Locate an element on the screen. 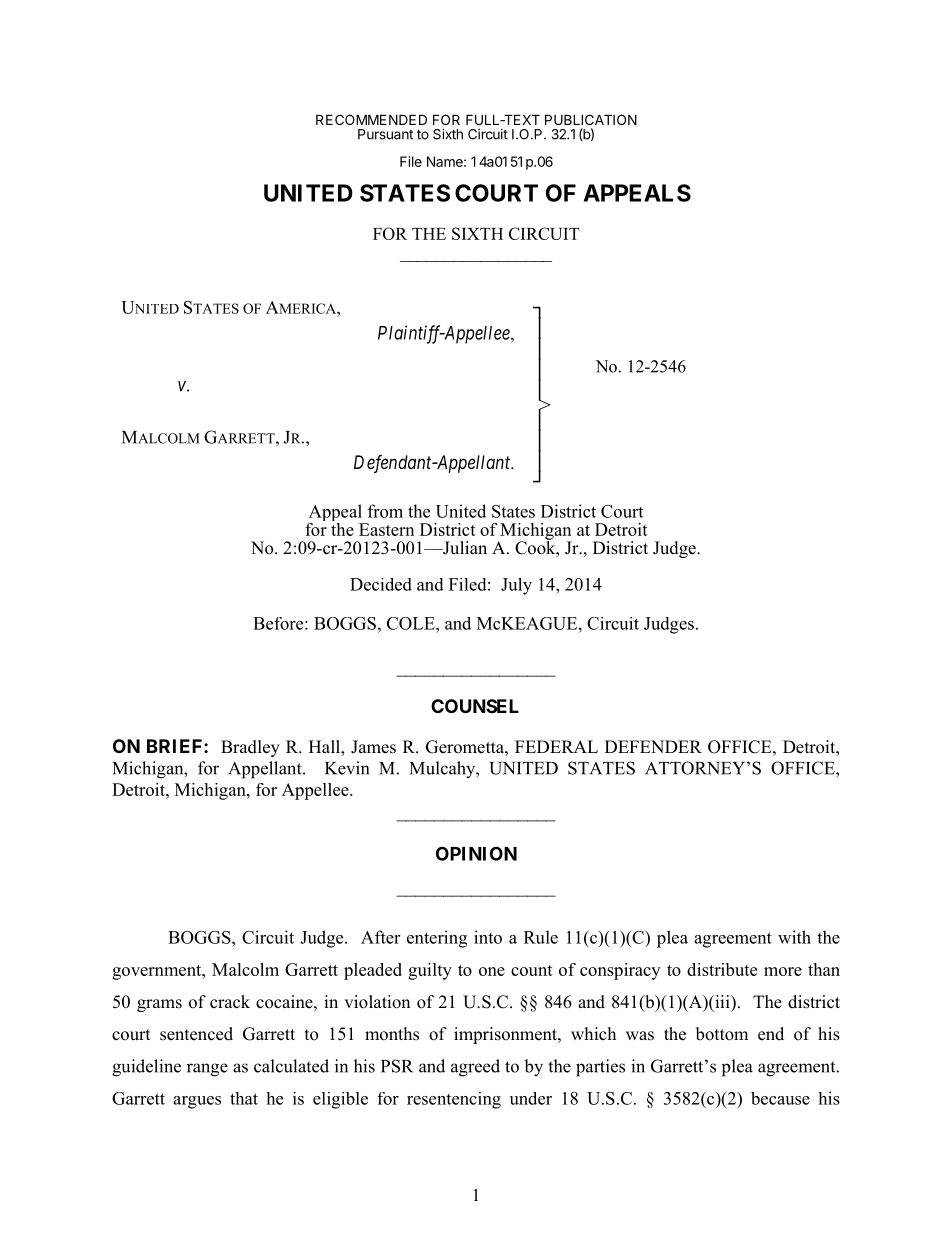 The image size is (952, 1233). PUBLICATION is located at coordinates (591, 119).
